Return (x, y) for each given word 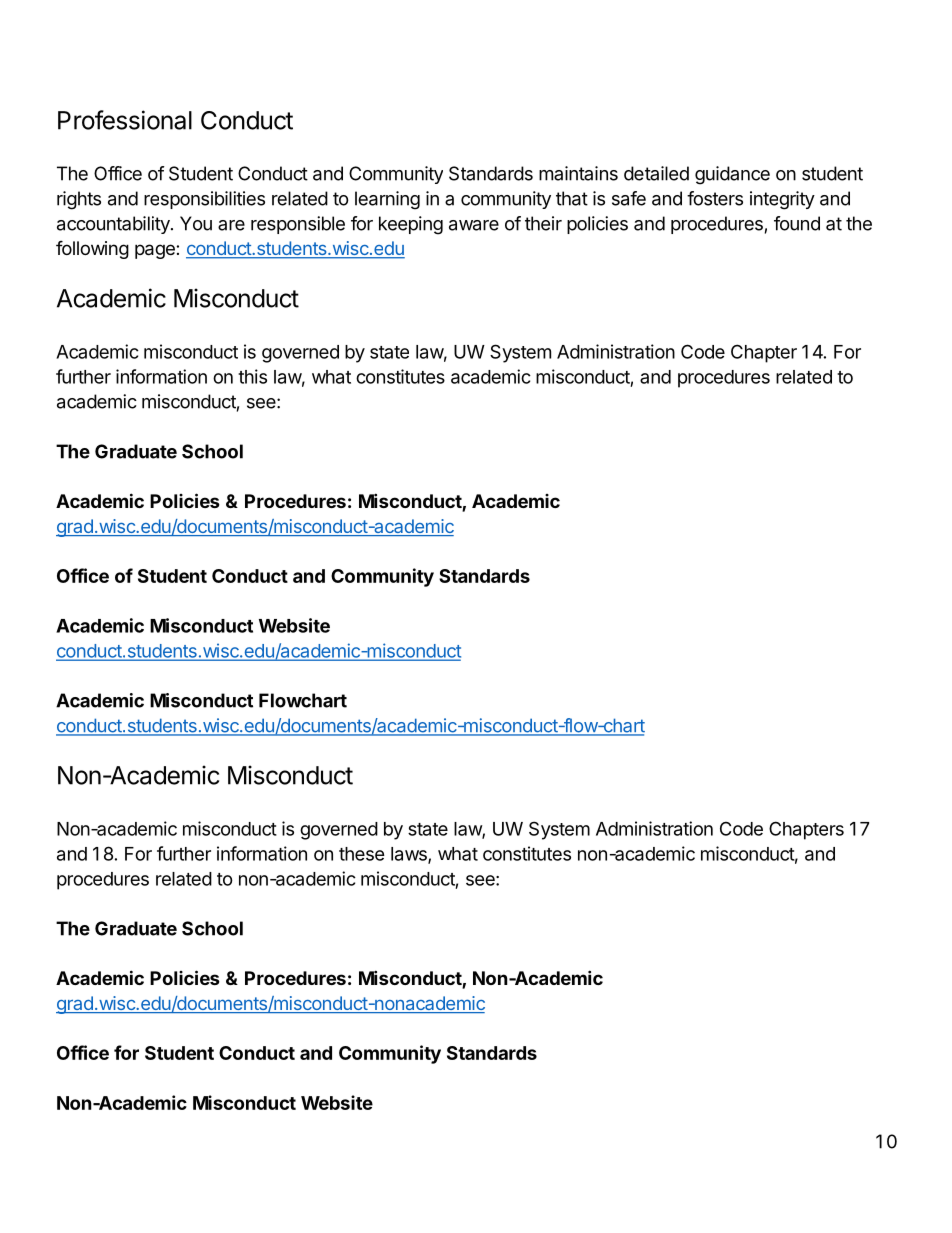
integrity (782, 200)
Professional (125, 120)
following (92, 249)
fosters (715, 198)
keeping (411, 225)
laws (410, 855)
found (797, 223)
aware (474, 225)
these (362, 854)
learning (387, 200)
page (156, 251)
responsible (298, 225)
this (252, 376)
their (543, 223)
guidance (732, 175)
